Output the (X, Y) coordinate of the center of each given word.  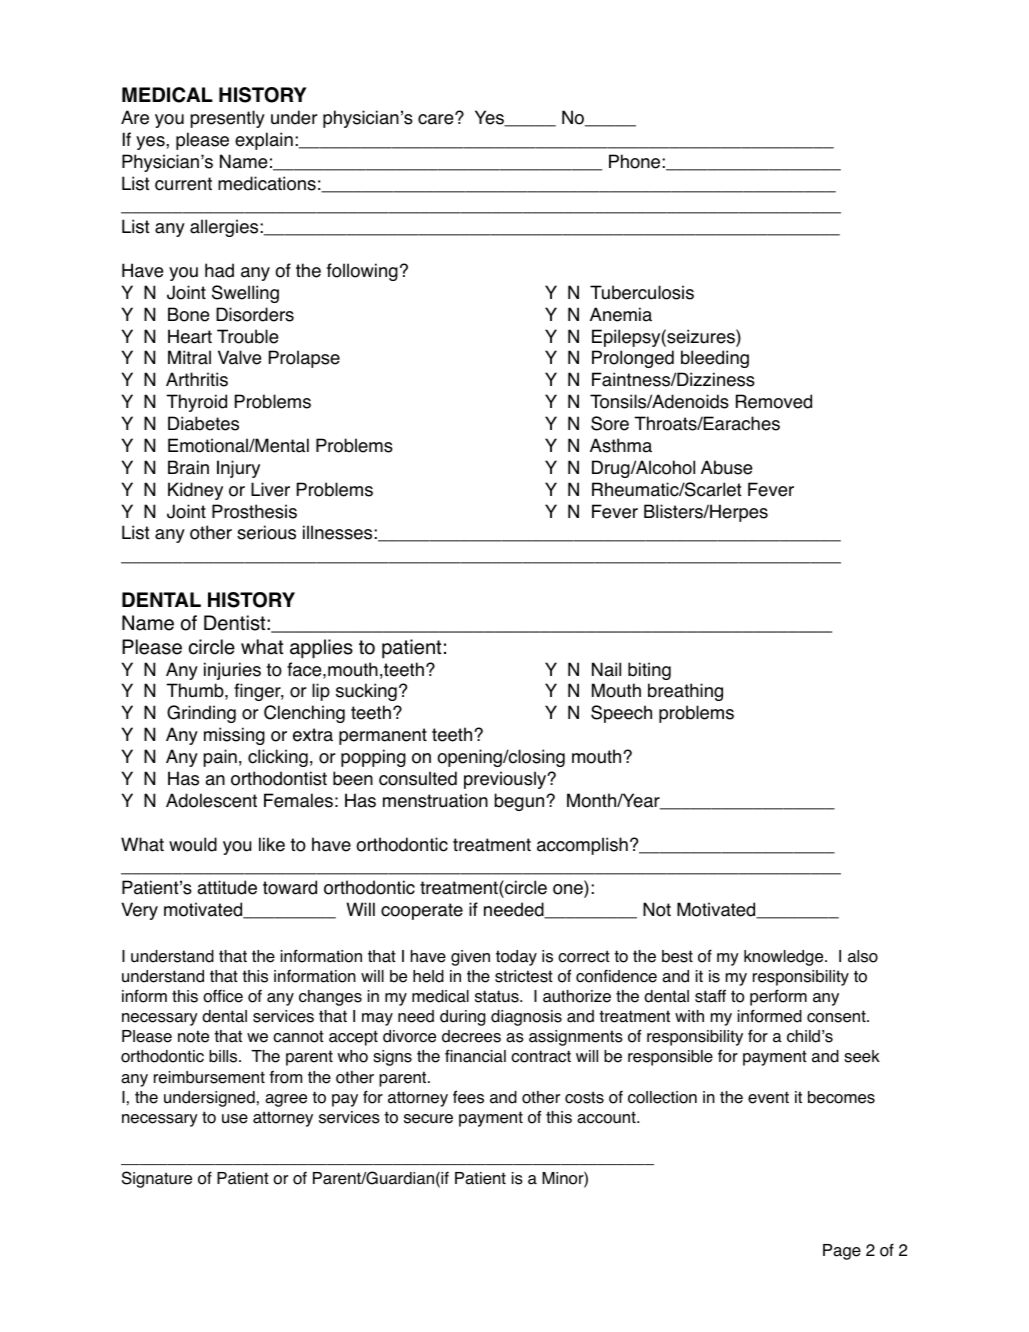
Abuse (726, 467)
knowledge (785, 958)
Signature (157, 1179)
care (437, 119)
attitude (227, 887)
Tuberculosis (642, 292)
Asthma (621, 445)
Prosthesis (254, 511)
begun (521, 802)
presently (228, 119)
